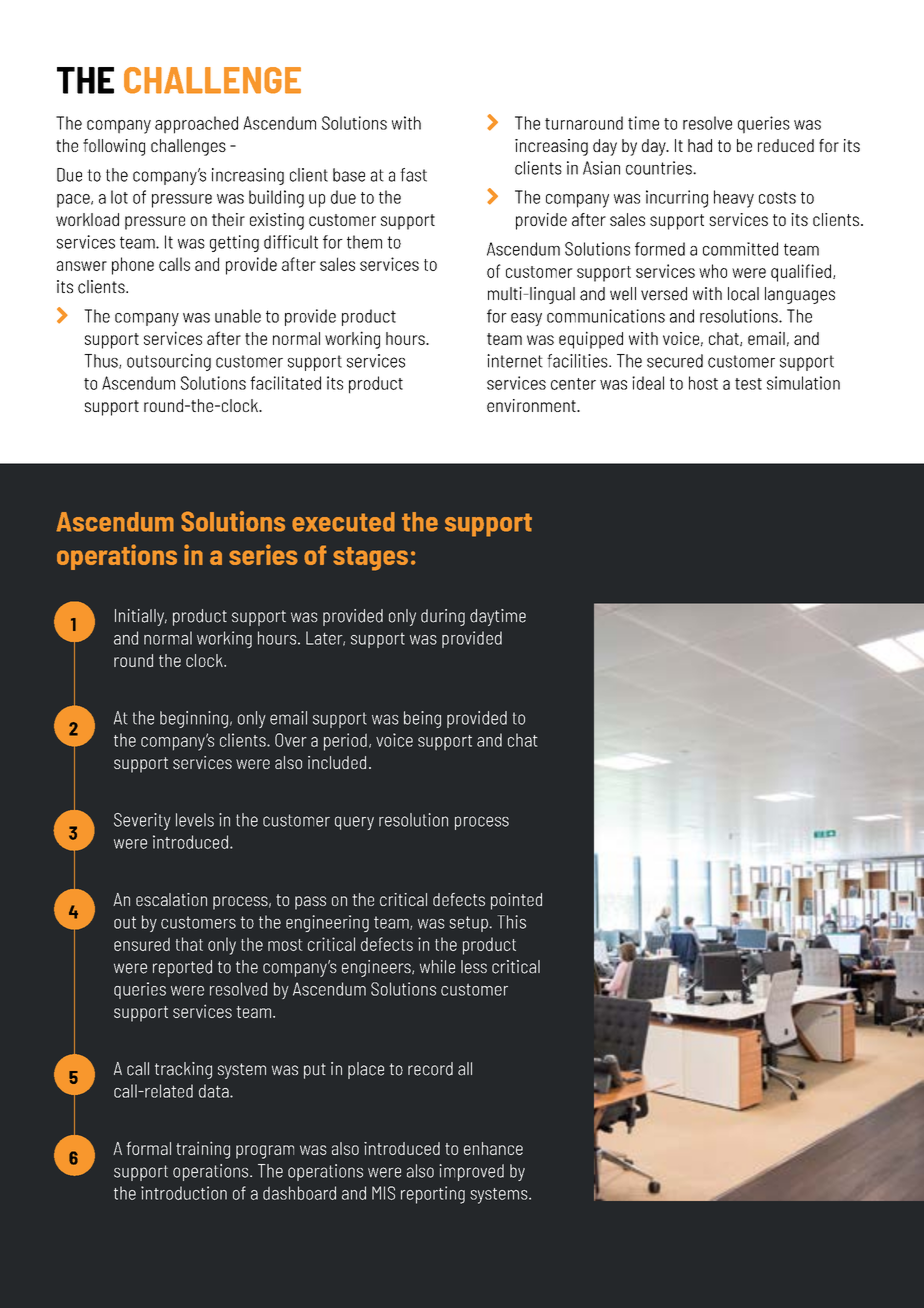 This page has height=1308, width=924. Describe the element at coordinates (413, 175) in the page. I see `fast` at that location.
